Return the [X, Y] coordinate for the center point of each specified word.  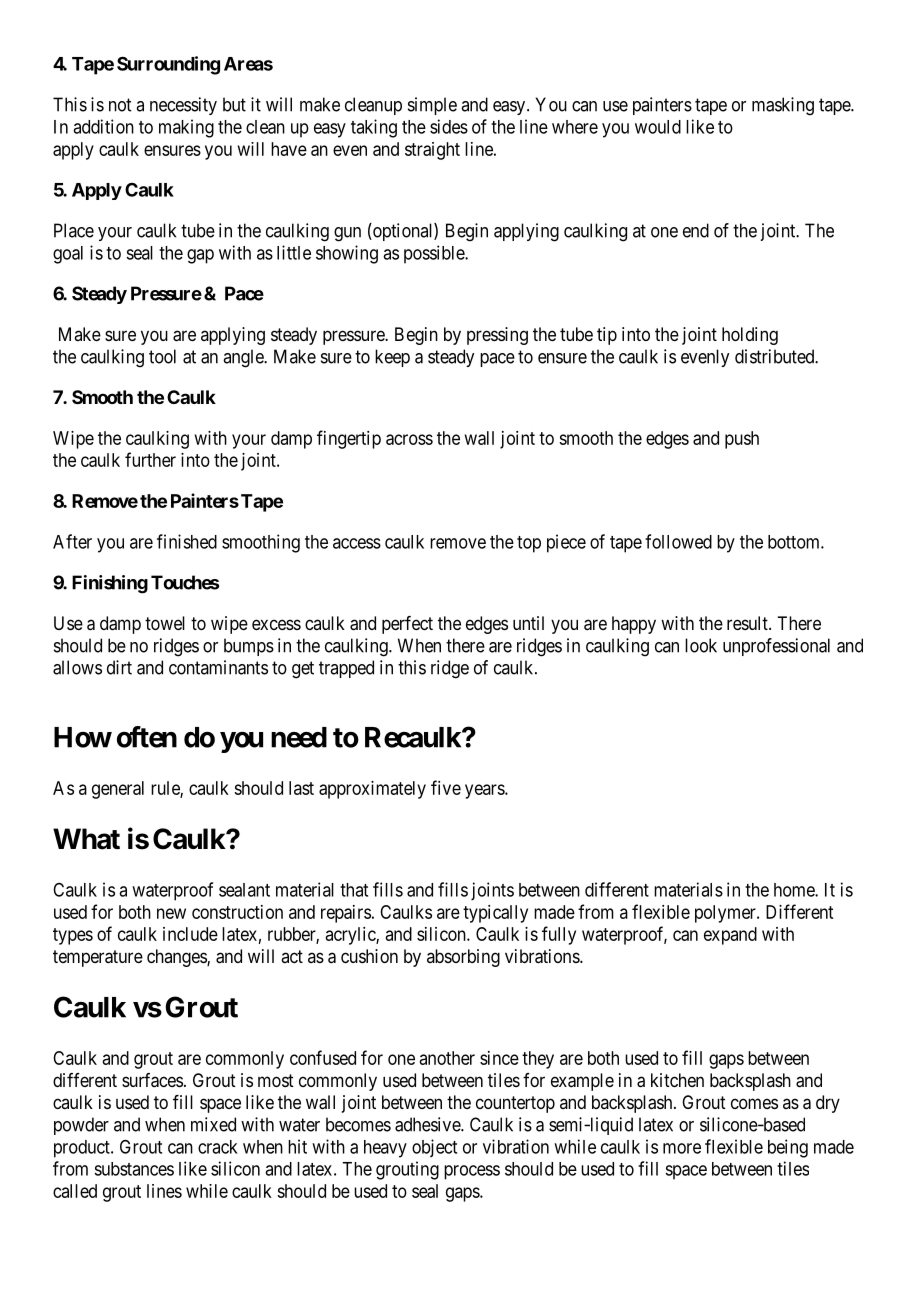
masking [783, 106]
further [150, 459]
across [409, 439]
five [446, 787]
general [118, 790]
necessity [183, 106]
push [742, 440]
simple [432, 106]
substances [134, 1169]
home [795, 890]
